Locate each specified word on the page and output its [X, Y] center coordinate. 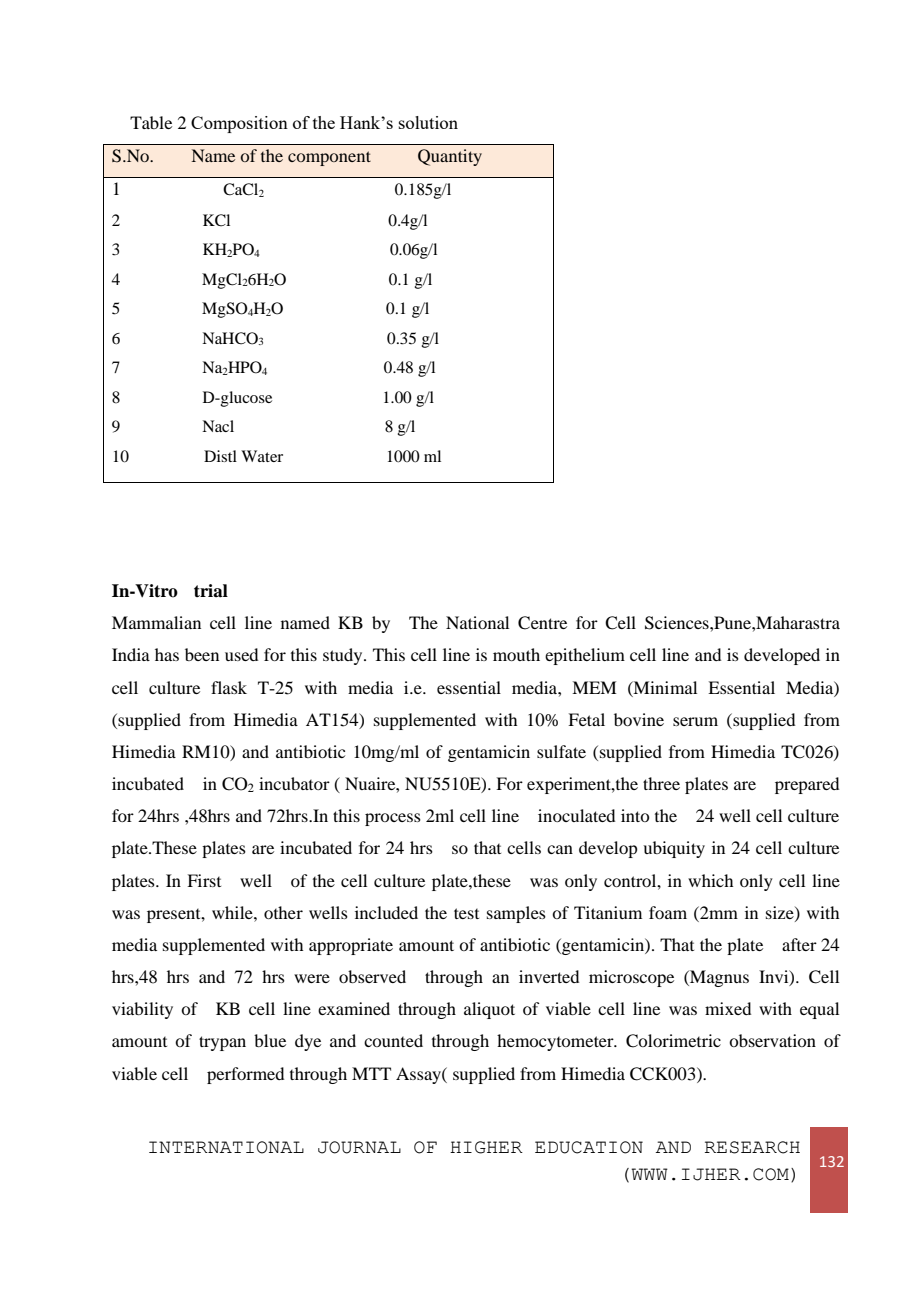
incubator [294, 783]
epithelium [585, 656]
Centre [542, 623]
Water [262, 456]
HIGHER [486, 1147]
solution [428, 122]
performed [245, 1075]
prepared [807, 785]
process [393, 819]
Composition [239, 124]
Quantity [450, 157]
